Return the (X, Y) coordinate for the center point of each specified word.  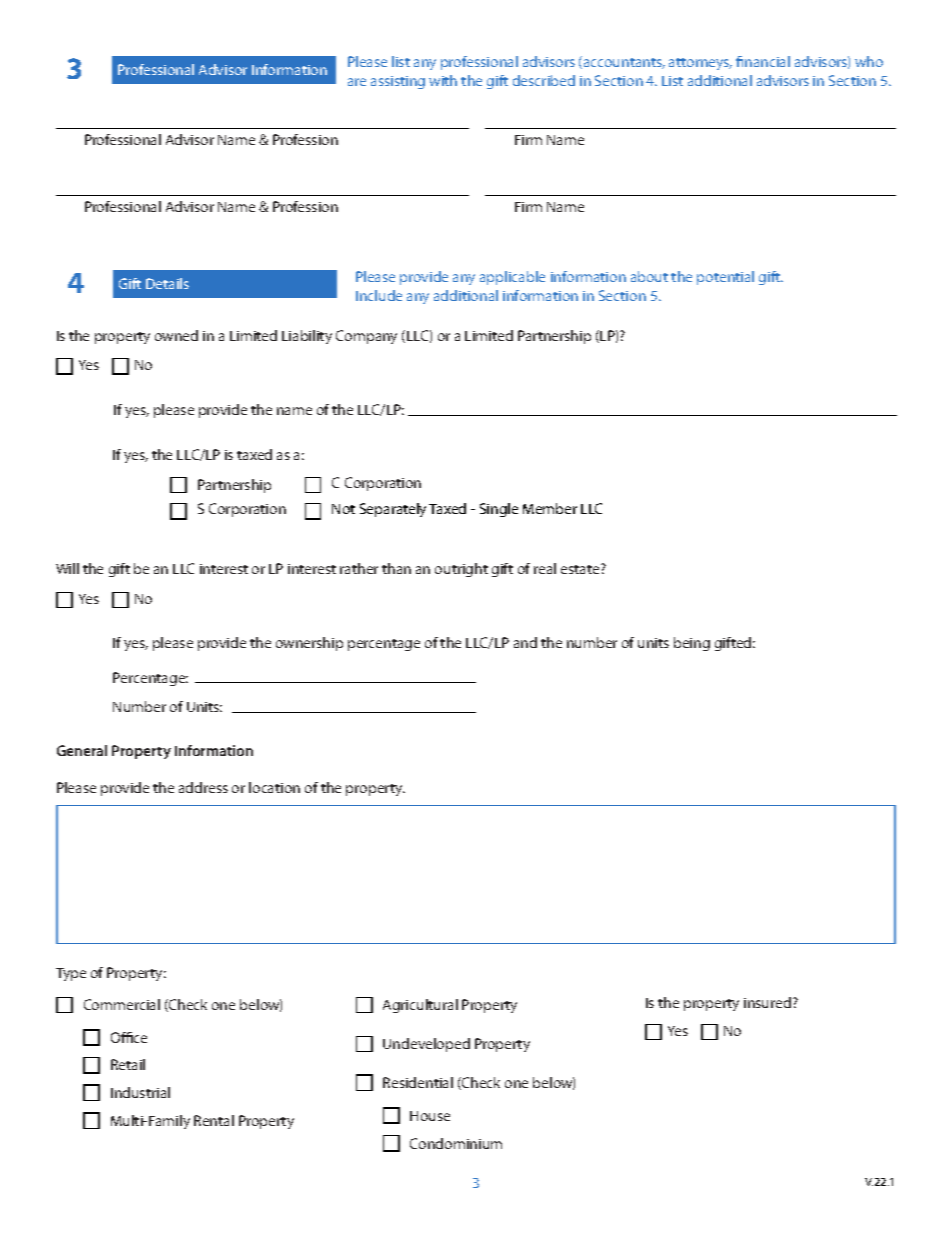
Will (67, 568)
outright (461, 570)
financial (763, 61)
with (443, 80)
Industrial (140, 1092)
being (692, 644)
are (357, 82)
